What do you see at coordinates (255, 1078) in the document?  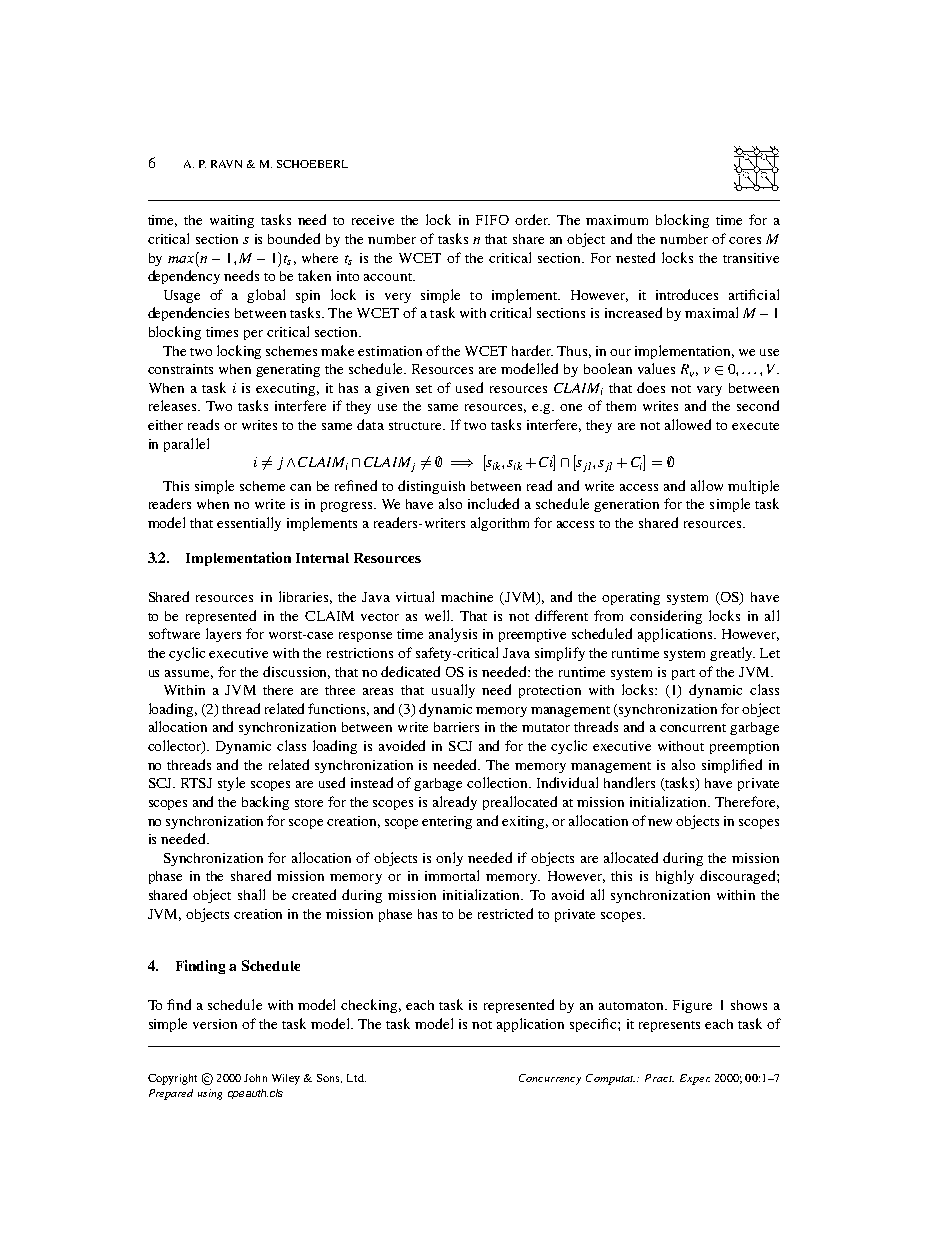 I see `John` at bounding box center [255, 1078].
